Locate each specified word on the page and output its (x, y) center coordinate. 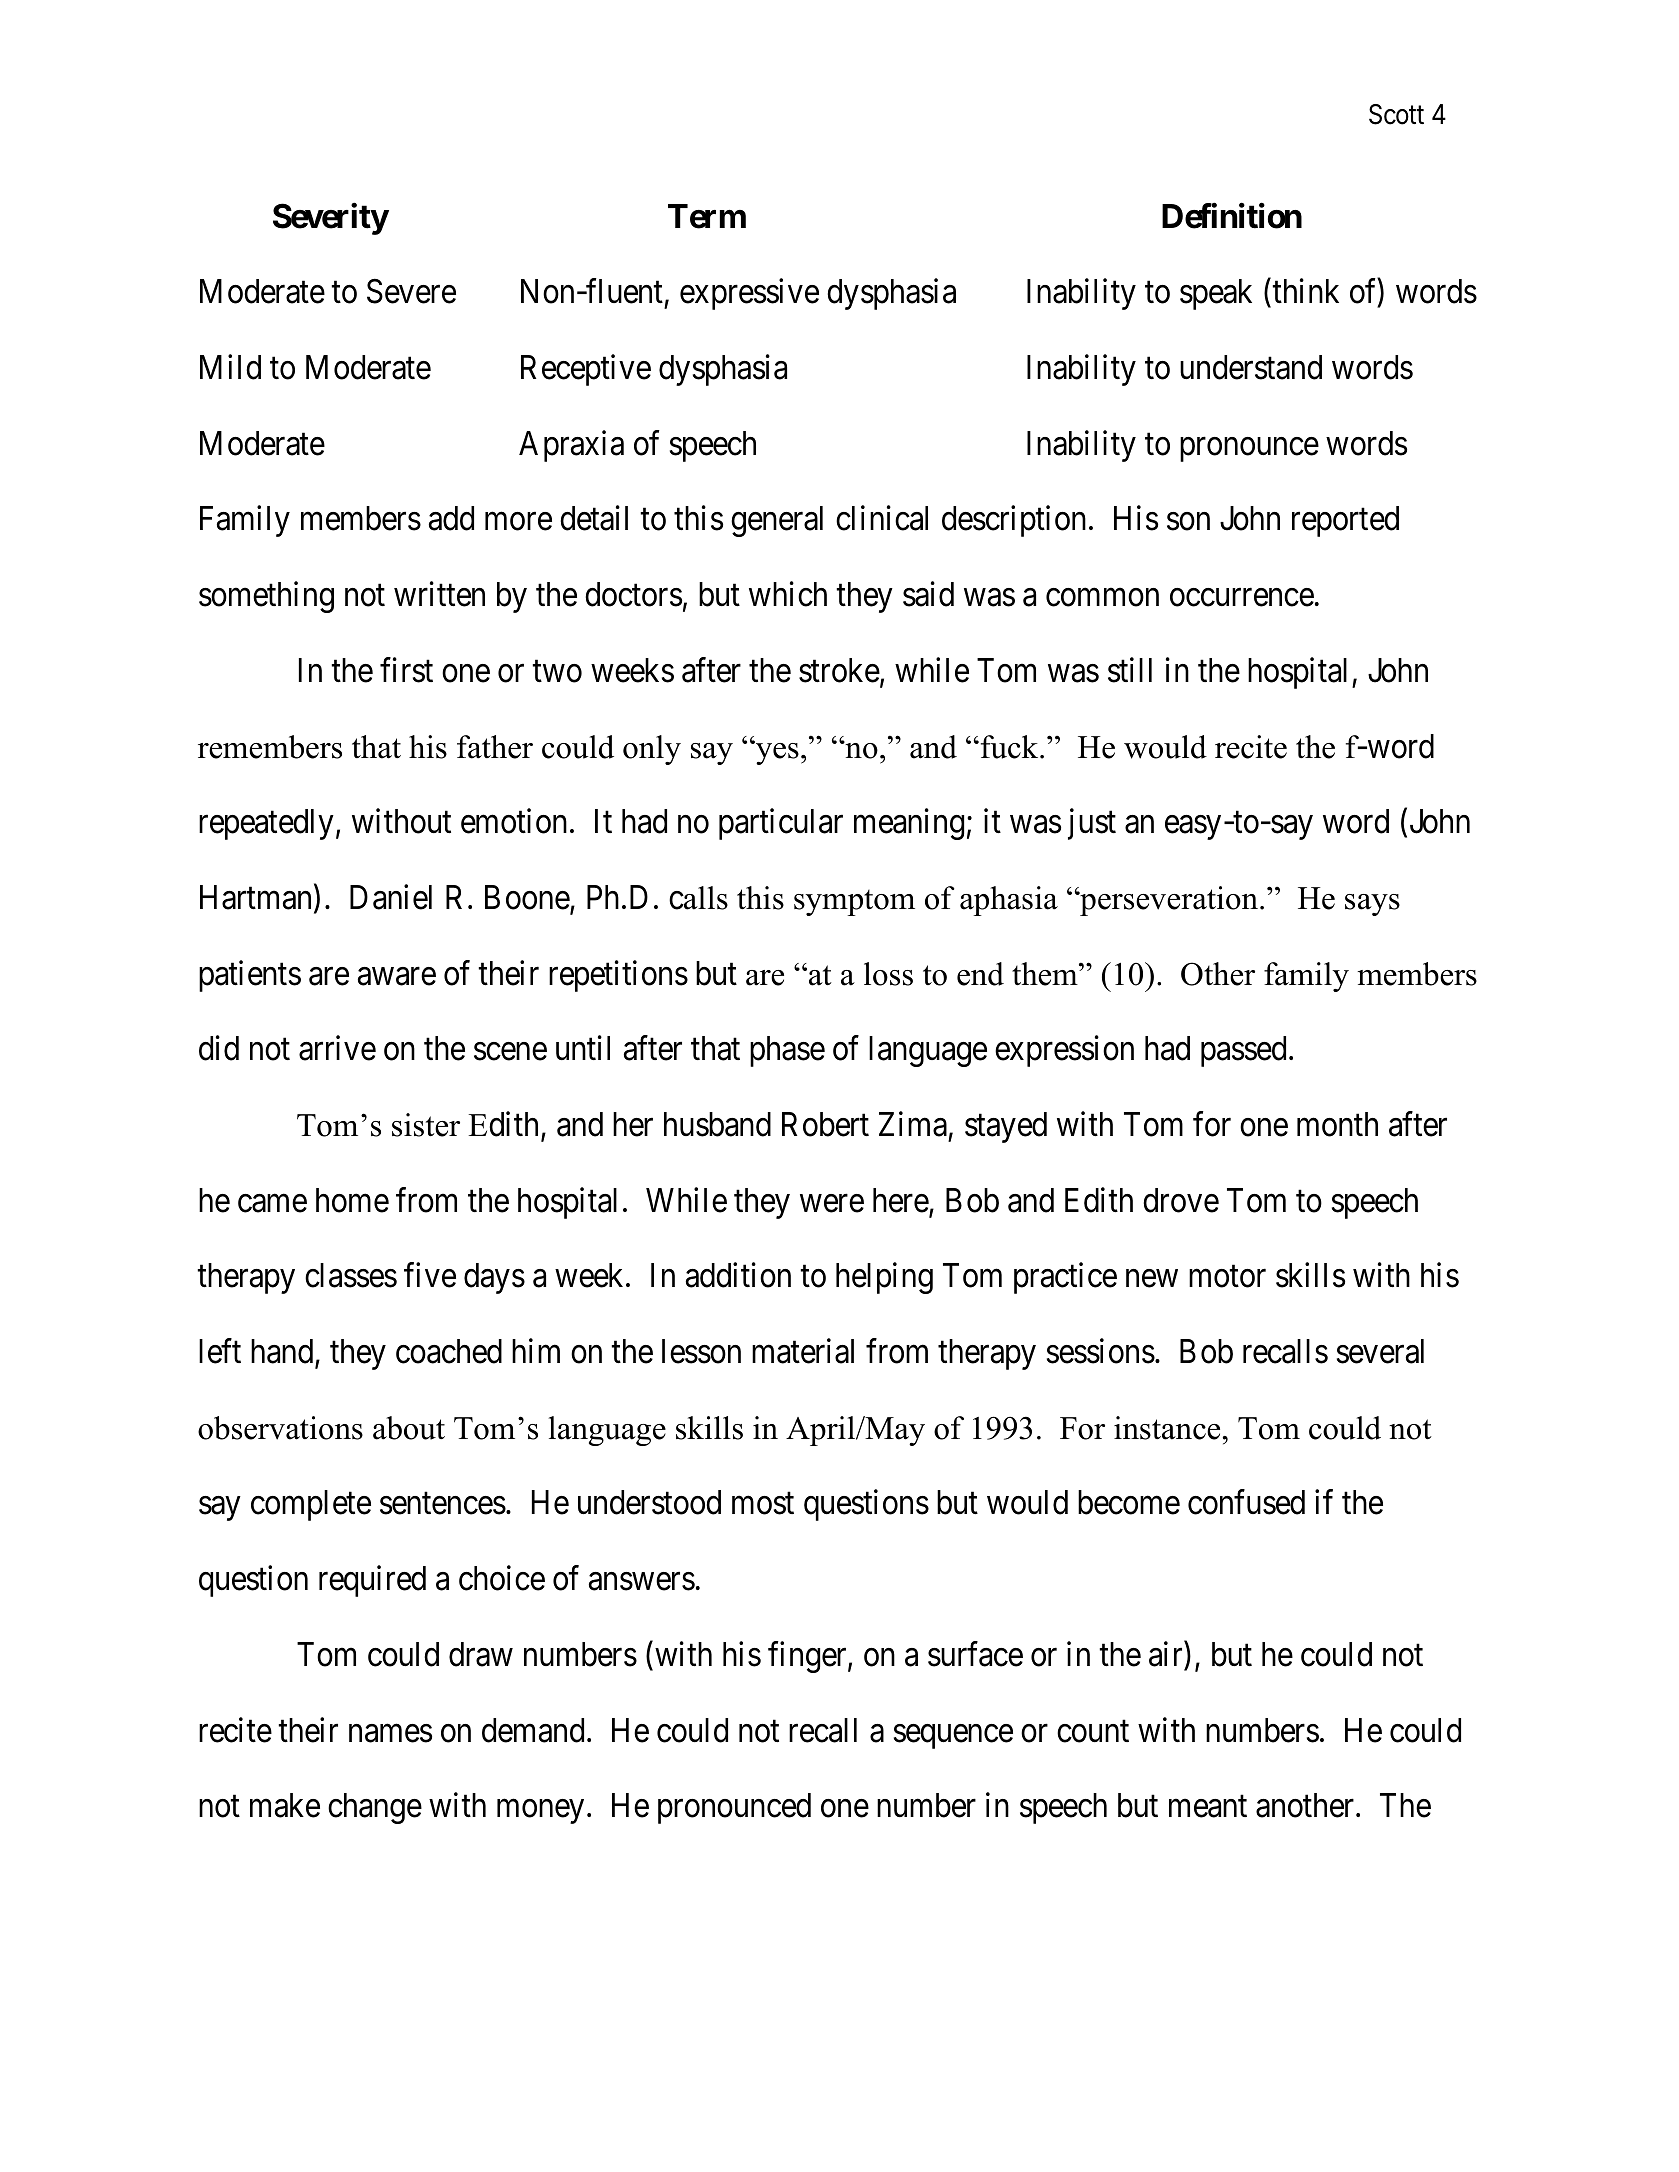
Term (707, 216)
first (406, 670)
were (832, 1204)
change (375, 1808)
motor (1227, 1277)
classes (351, 1275)
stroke (839, 670)
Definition (1232, 216)
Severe (411, 291)
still (1130, 670)
